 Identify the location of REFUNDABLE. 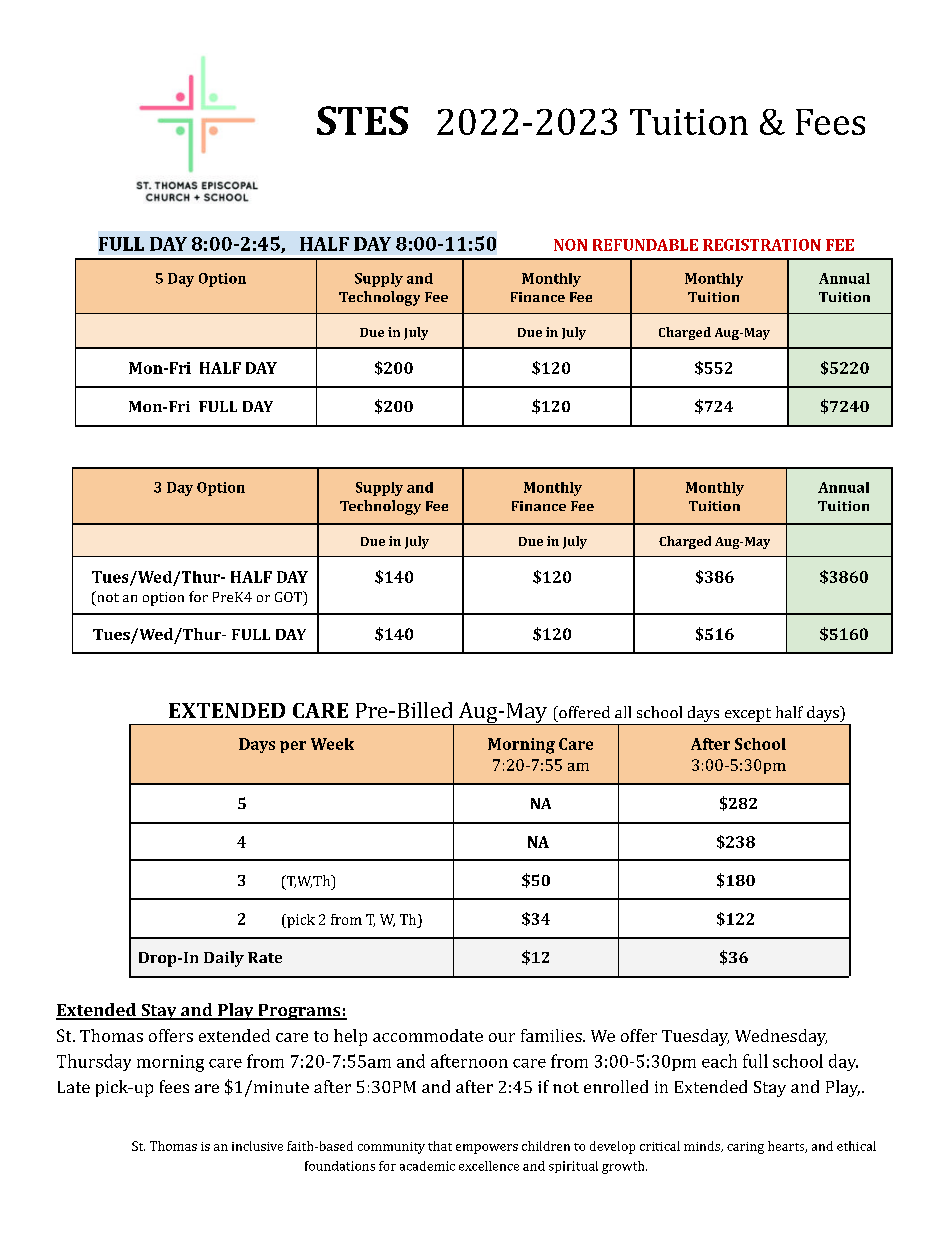
(645, 245).
